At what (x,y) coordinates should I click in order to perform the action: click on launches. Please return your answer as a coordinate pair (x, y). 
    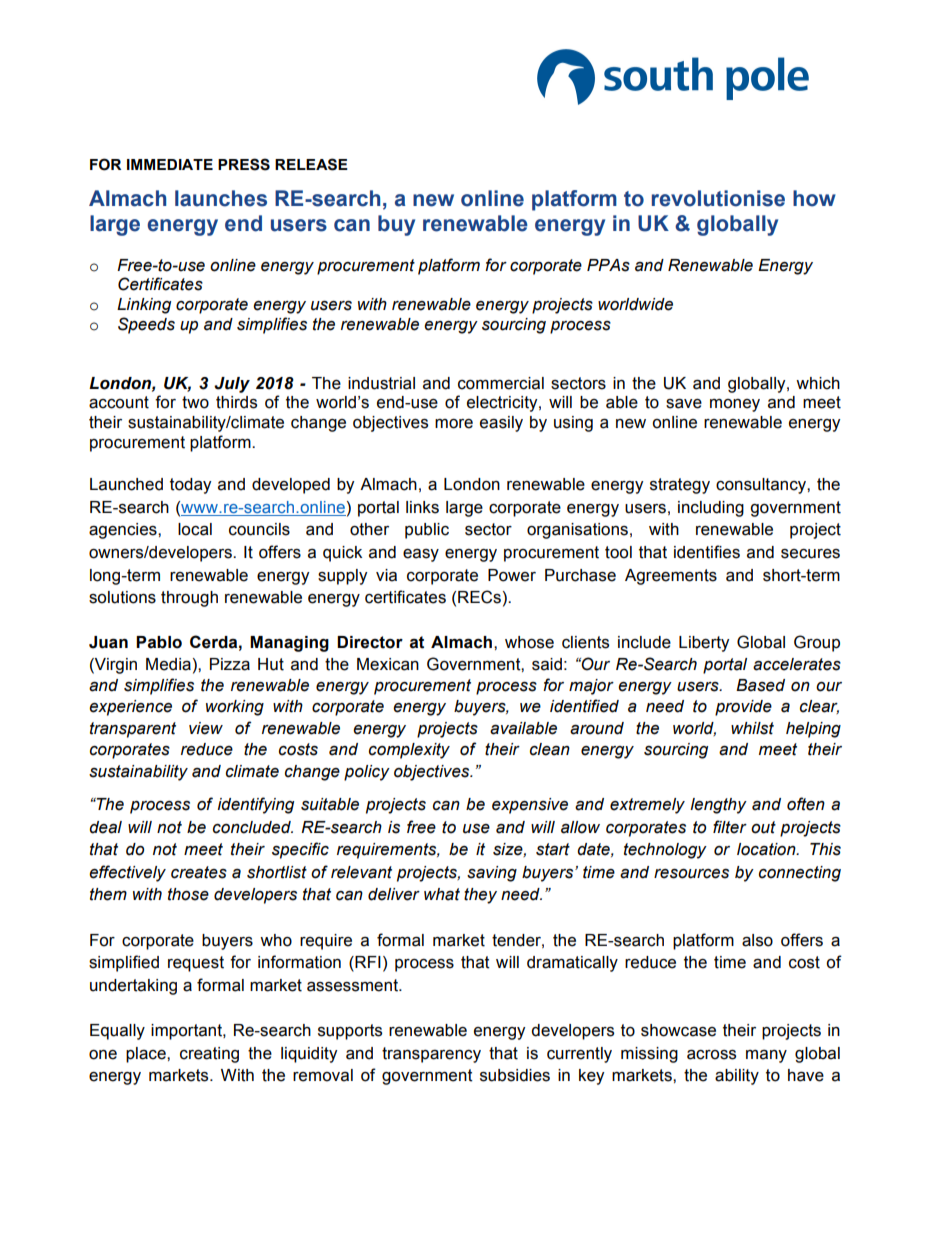
    Looking at the image, I should click on (221, 198).
